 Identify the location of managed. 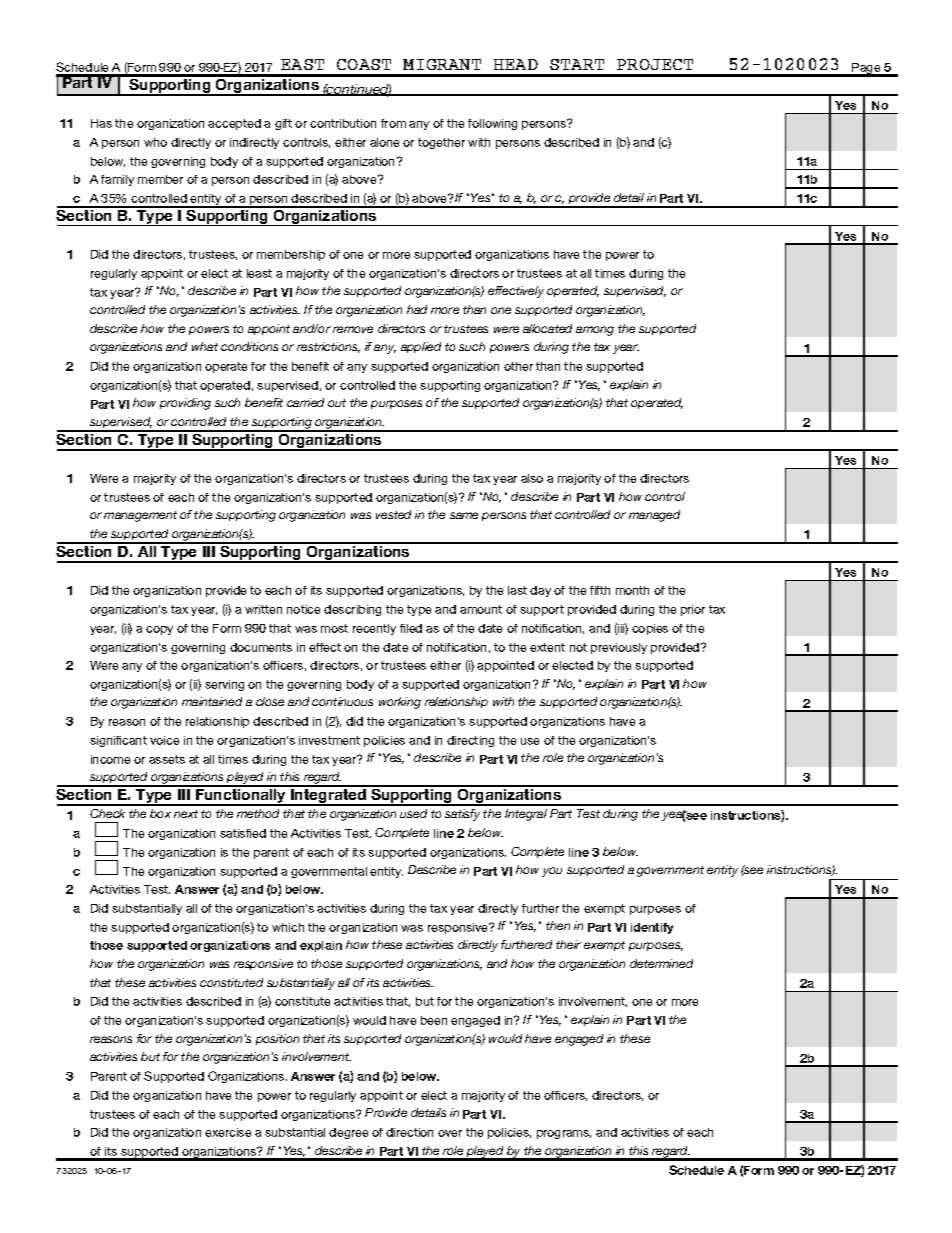
(654, 516).
